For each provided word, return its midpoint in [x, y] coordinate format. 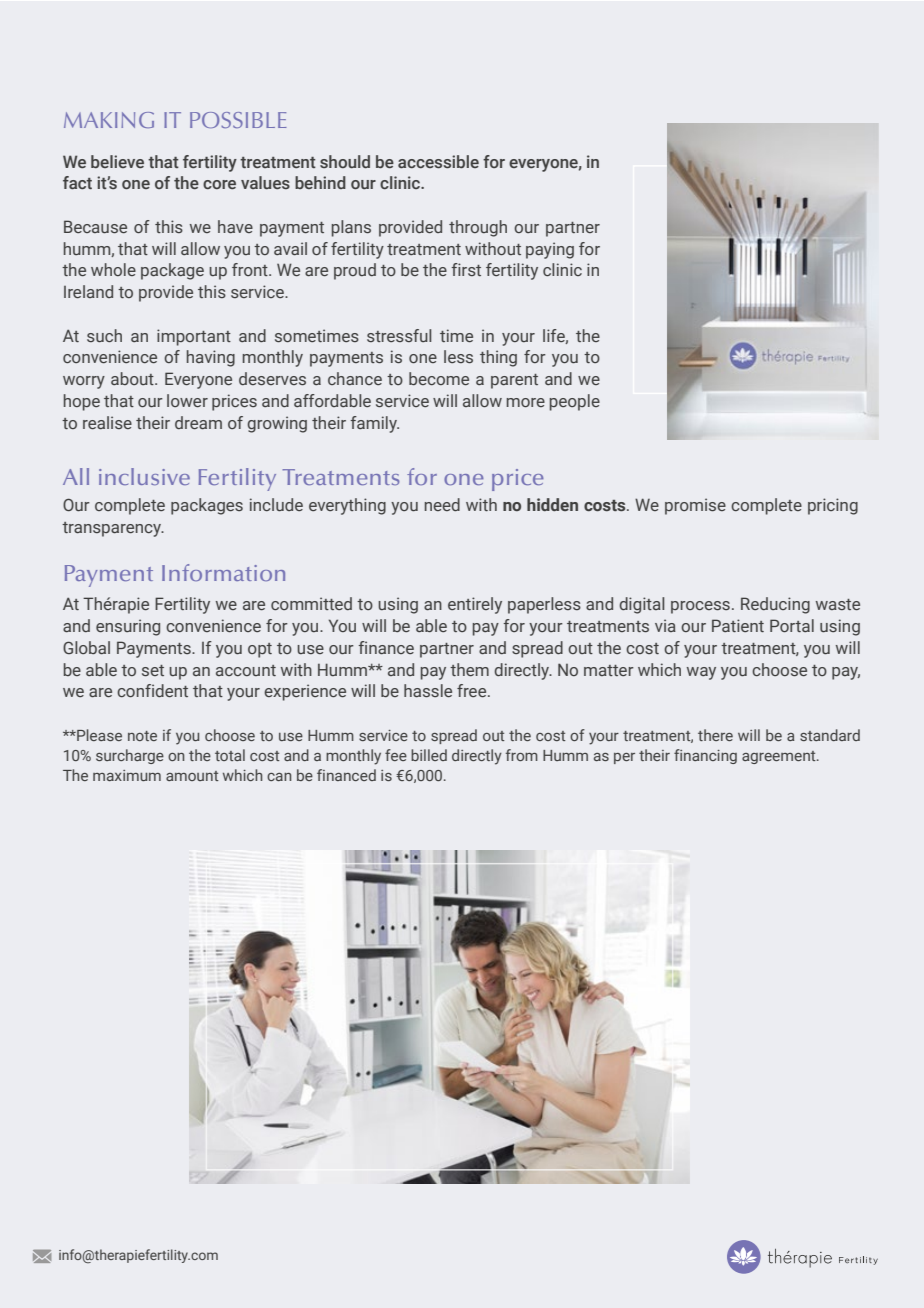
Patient [738, 625]
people [575, 402]
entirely [475, 605]
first [466, 269]
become [439, 378]
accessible [438, 161]
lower [187, 400]
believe [117, 161]
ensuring [128, 627]
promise [695, 506]
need [442, 504]
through [478, 228]
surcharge [130, 756]
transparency [112, 529]
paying [550, 250]
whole [113, 269]
